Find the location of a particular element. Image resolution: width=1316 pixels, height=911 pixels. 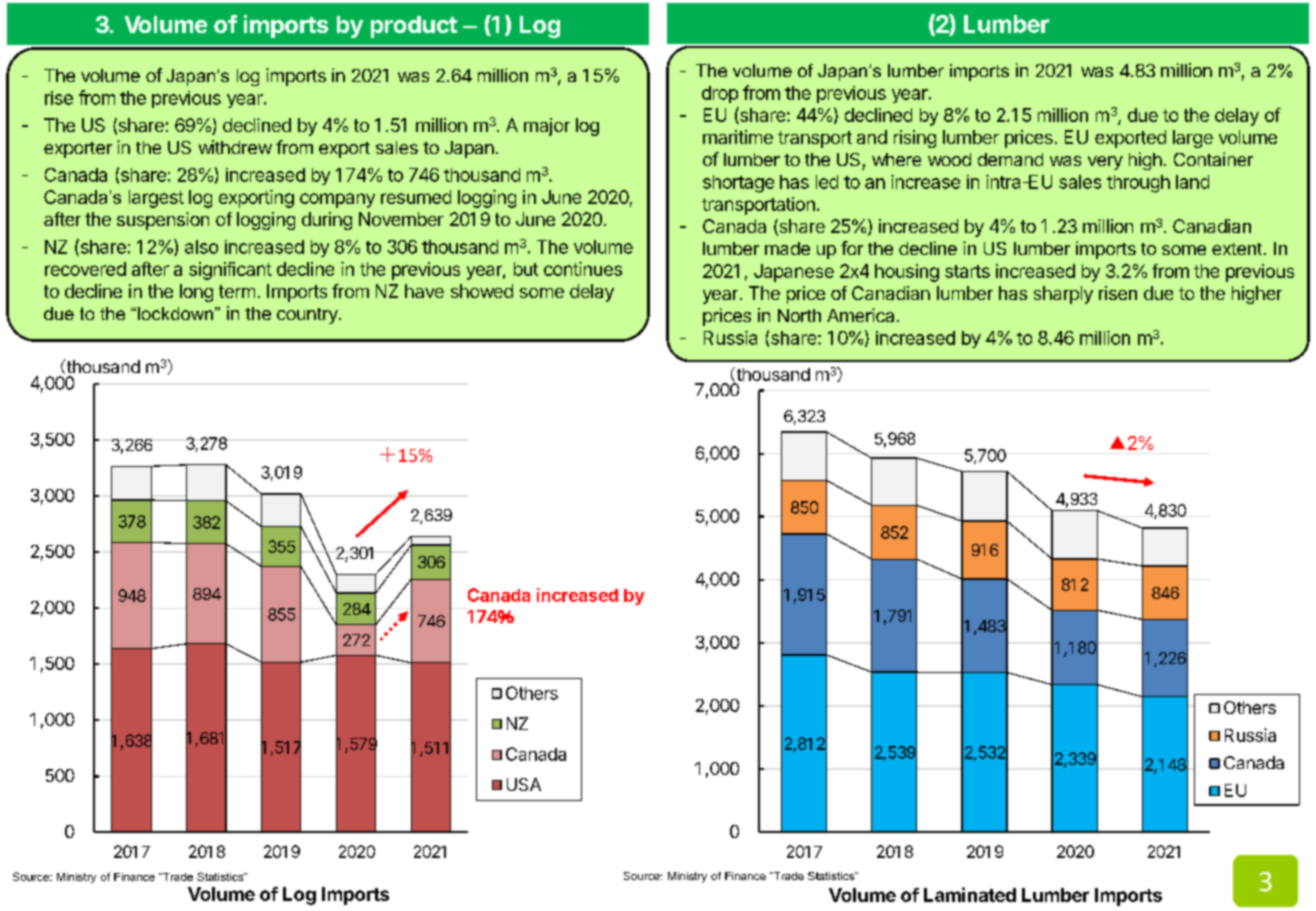

long is located at coordinates (196, 293).
